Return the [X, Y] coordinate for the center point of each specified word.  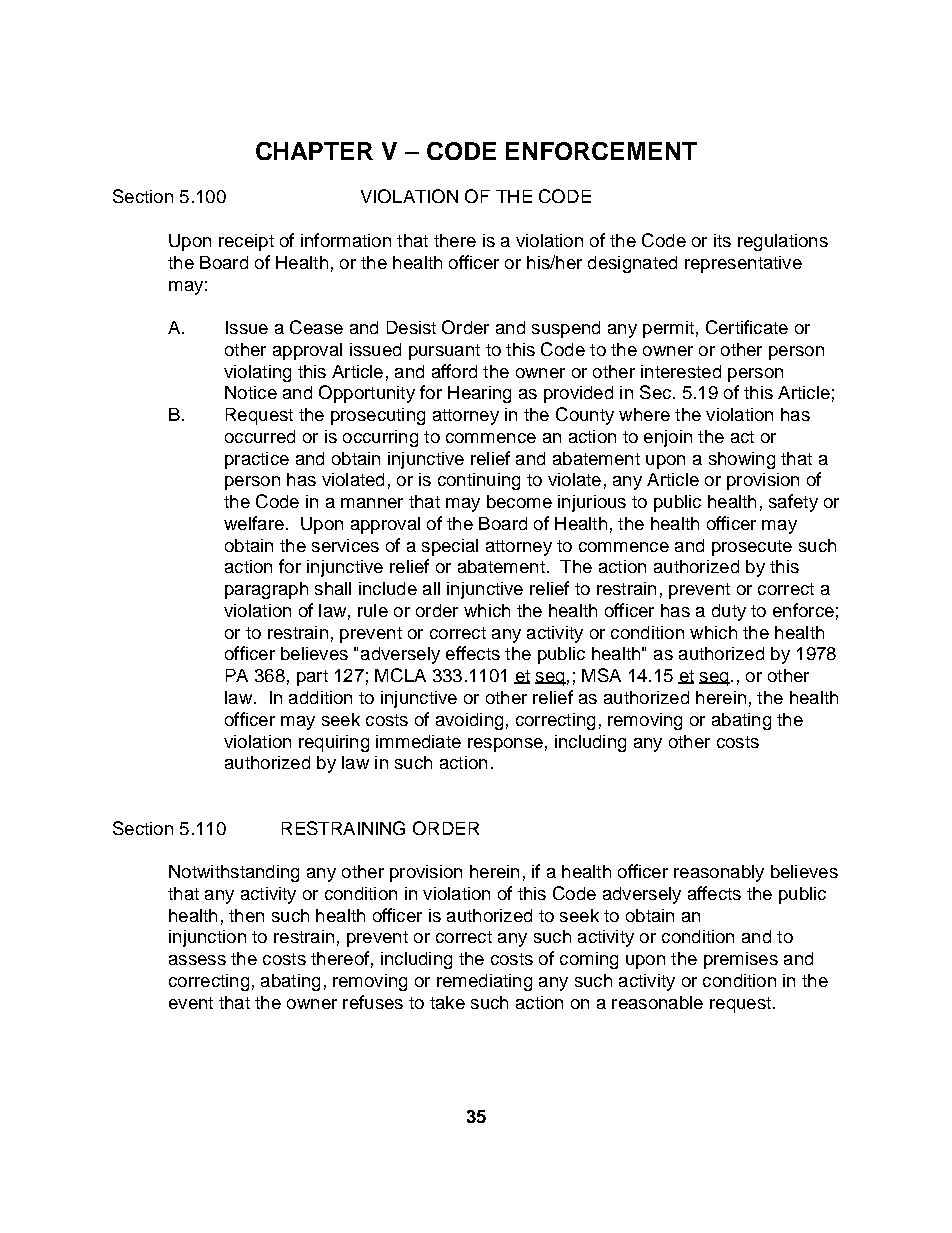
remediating [484, 982]
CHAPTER [314, 151]
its [722, 240]
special [450, 547]
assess [197, 960]
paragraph [266, 590]
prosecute [752, 548]
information [346, 240]
